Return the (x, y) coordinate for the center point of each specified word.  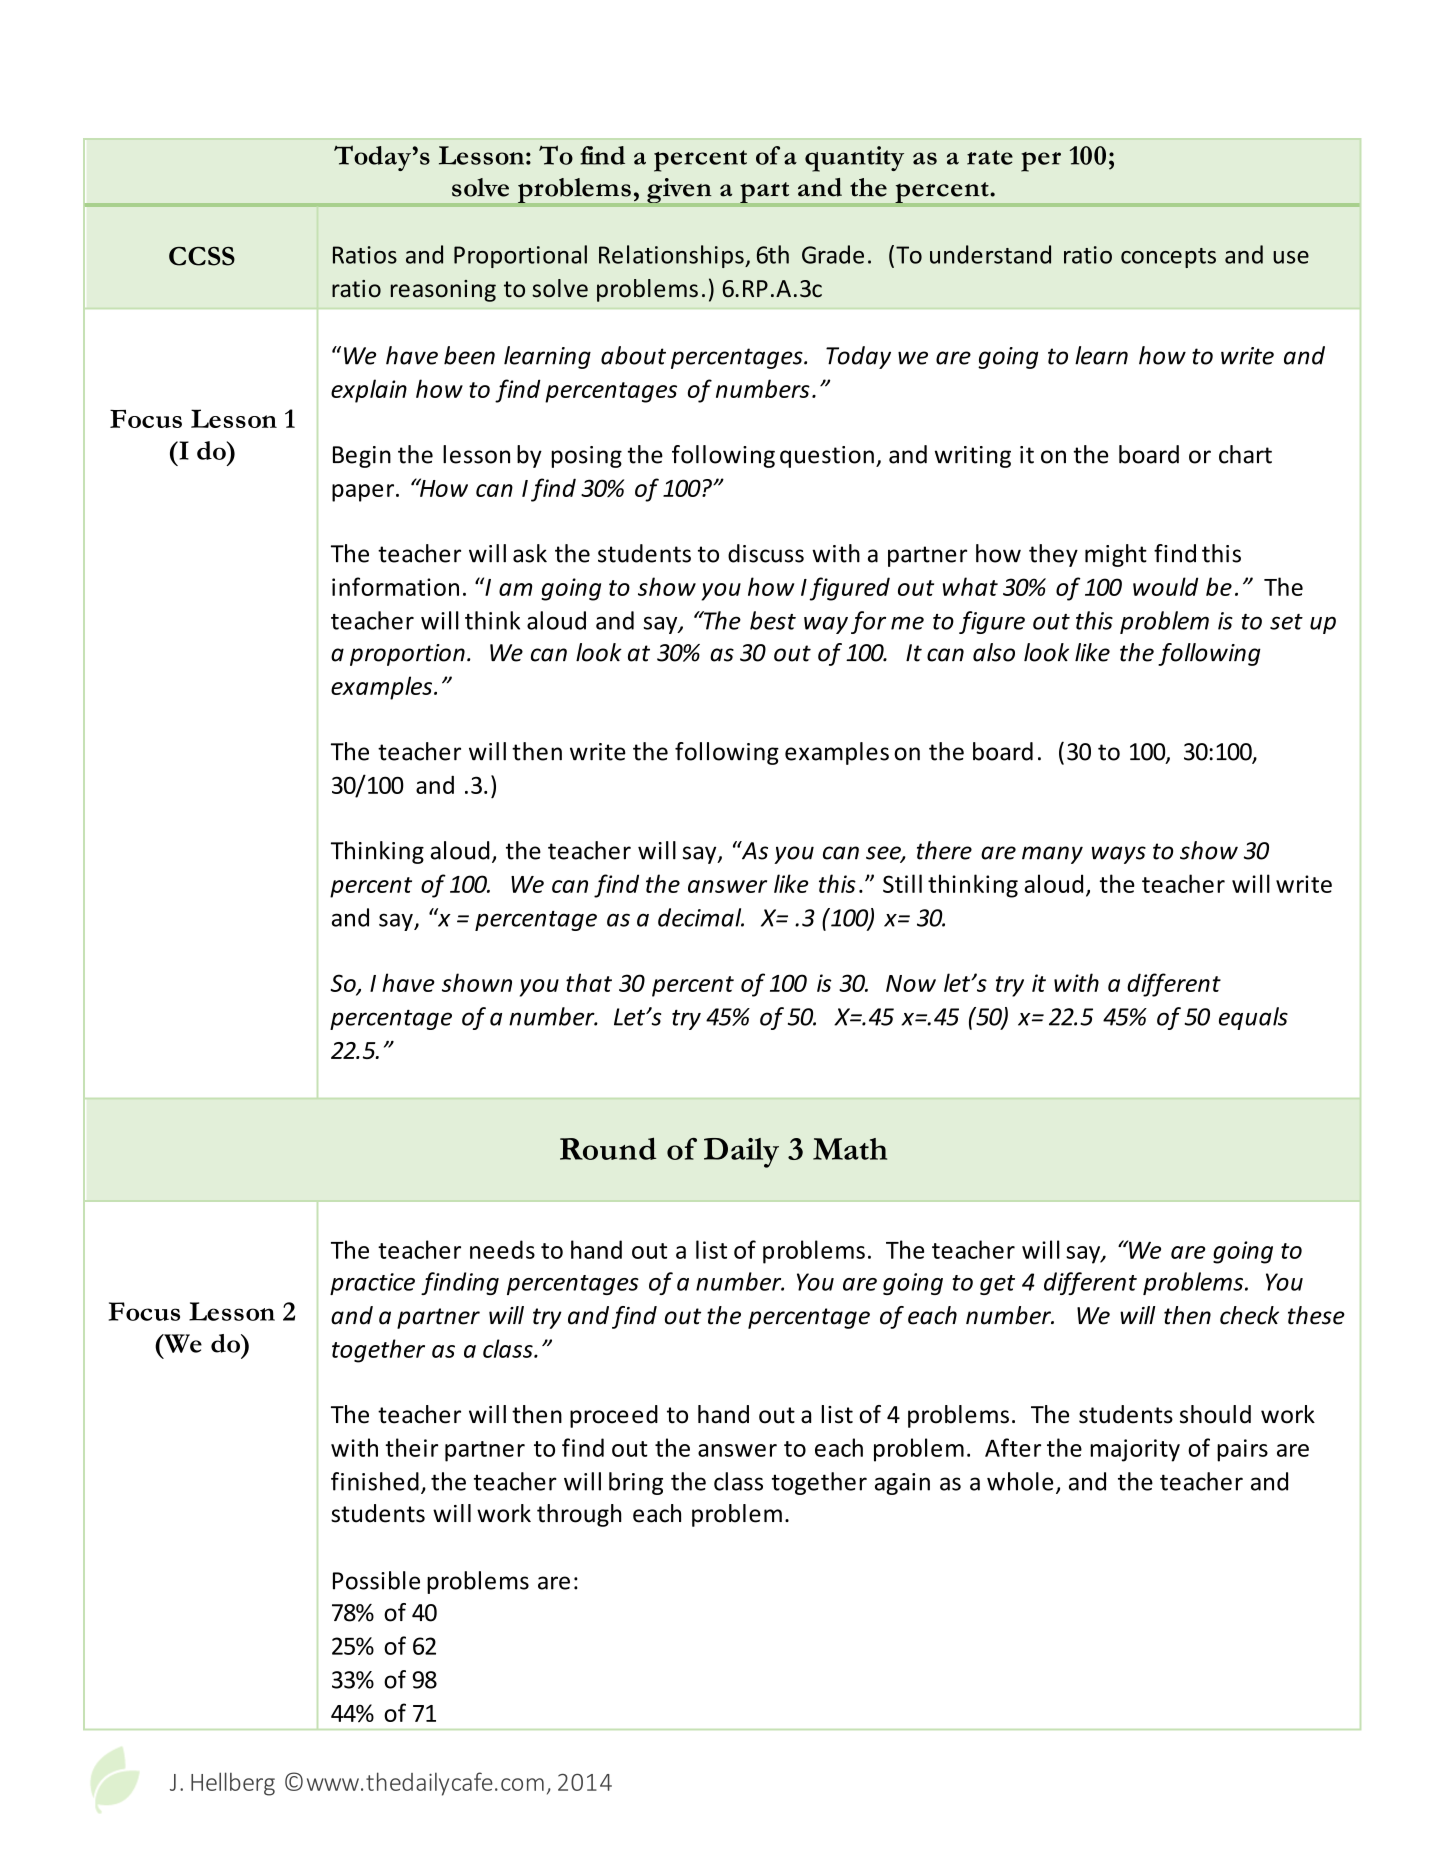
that (589, 982)
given (679, 192)
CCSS (202, 256)
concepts (1168, 258)
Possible (376, 1580)
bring (636, 1483)
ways (1119, 855)
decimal (701, 917)
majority (1135, 1450)
